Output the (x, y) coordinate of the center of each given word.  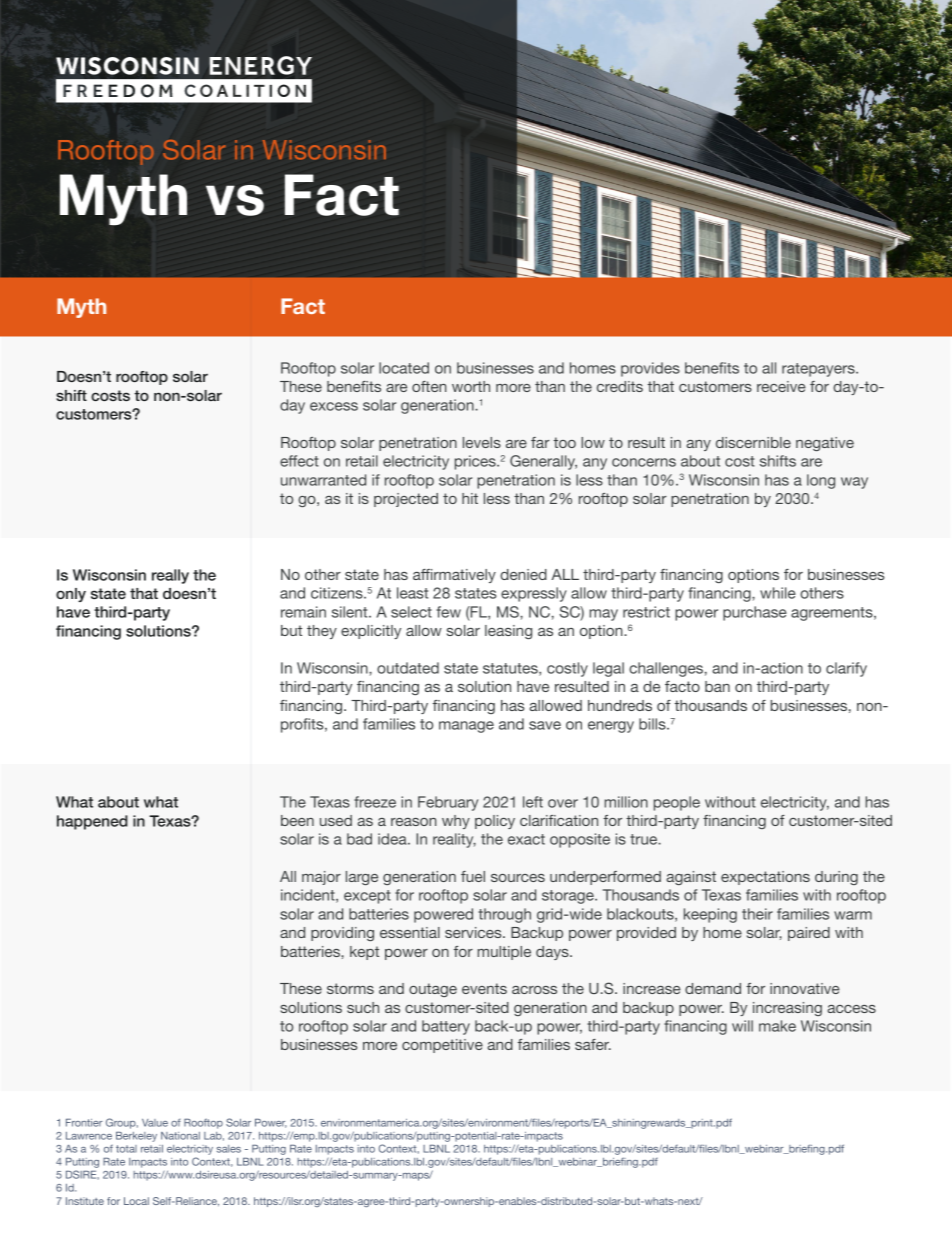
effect (299, 461)
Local (136, 1201)
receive (781, 386)
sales (229, 1149)
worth (471, 386)
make (777, 1026)
